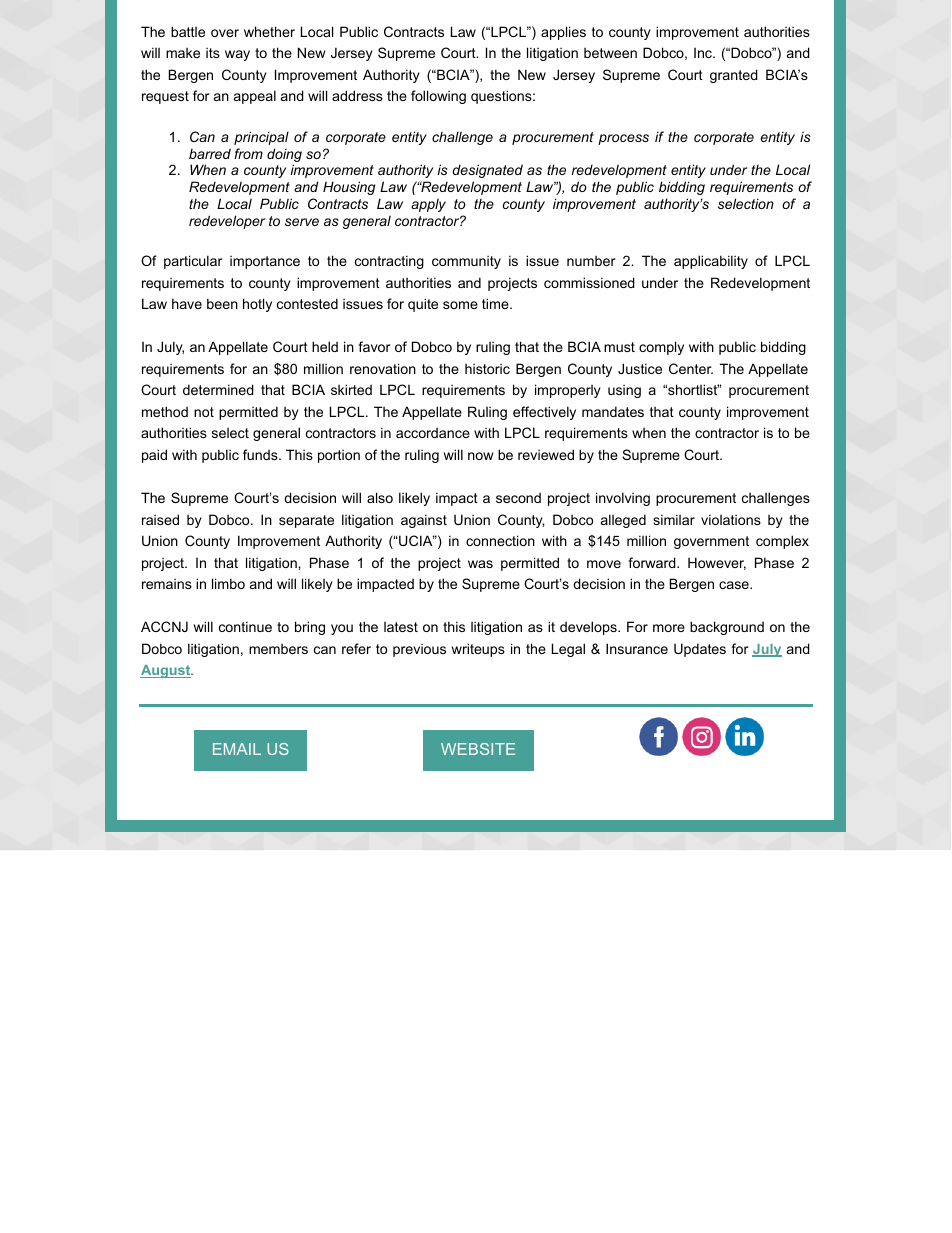 Image resolution: width=952 pixels, height=1233 pixels. What do you see at coordinates (700, 650) in the image?
I see `Updates` at bounding box center [700, 650].
